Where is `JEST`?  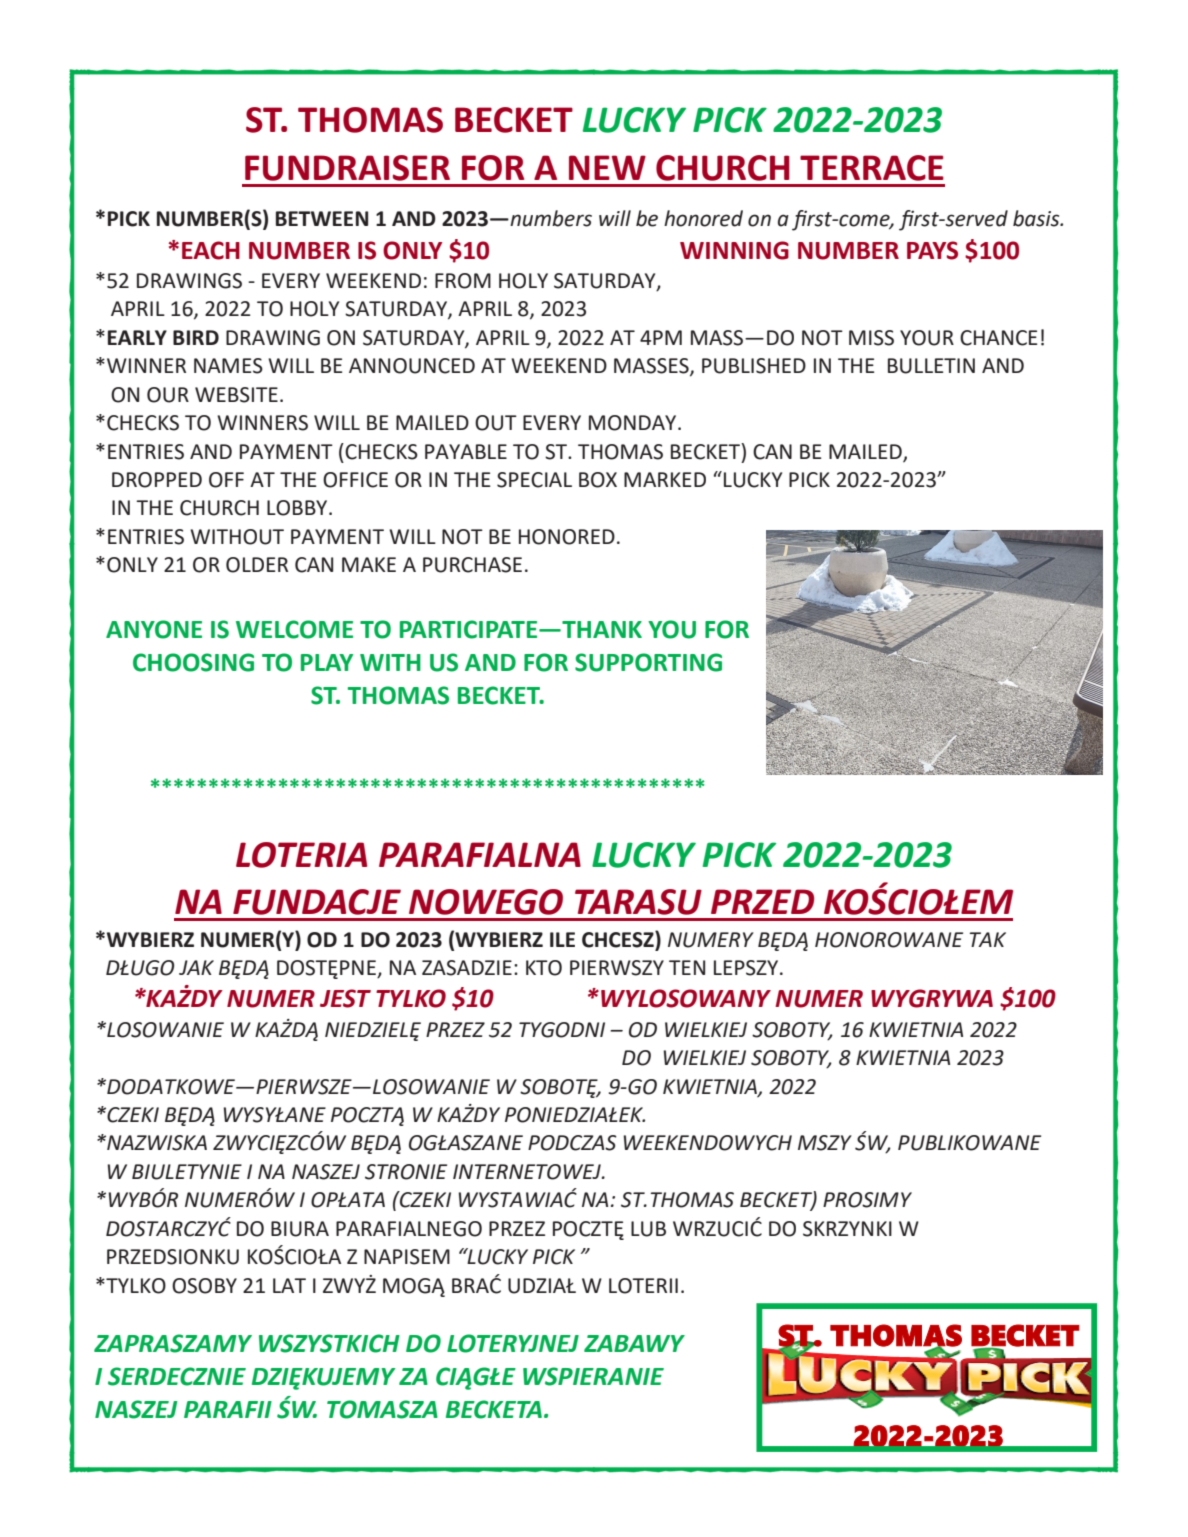
JEST is located at coordinates (345, 998).
